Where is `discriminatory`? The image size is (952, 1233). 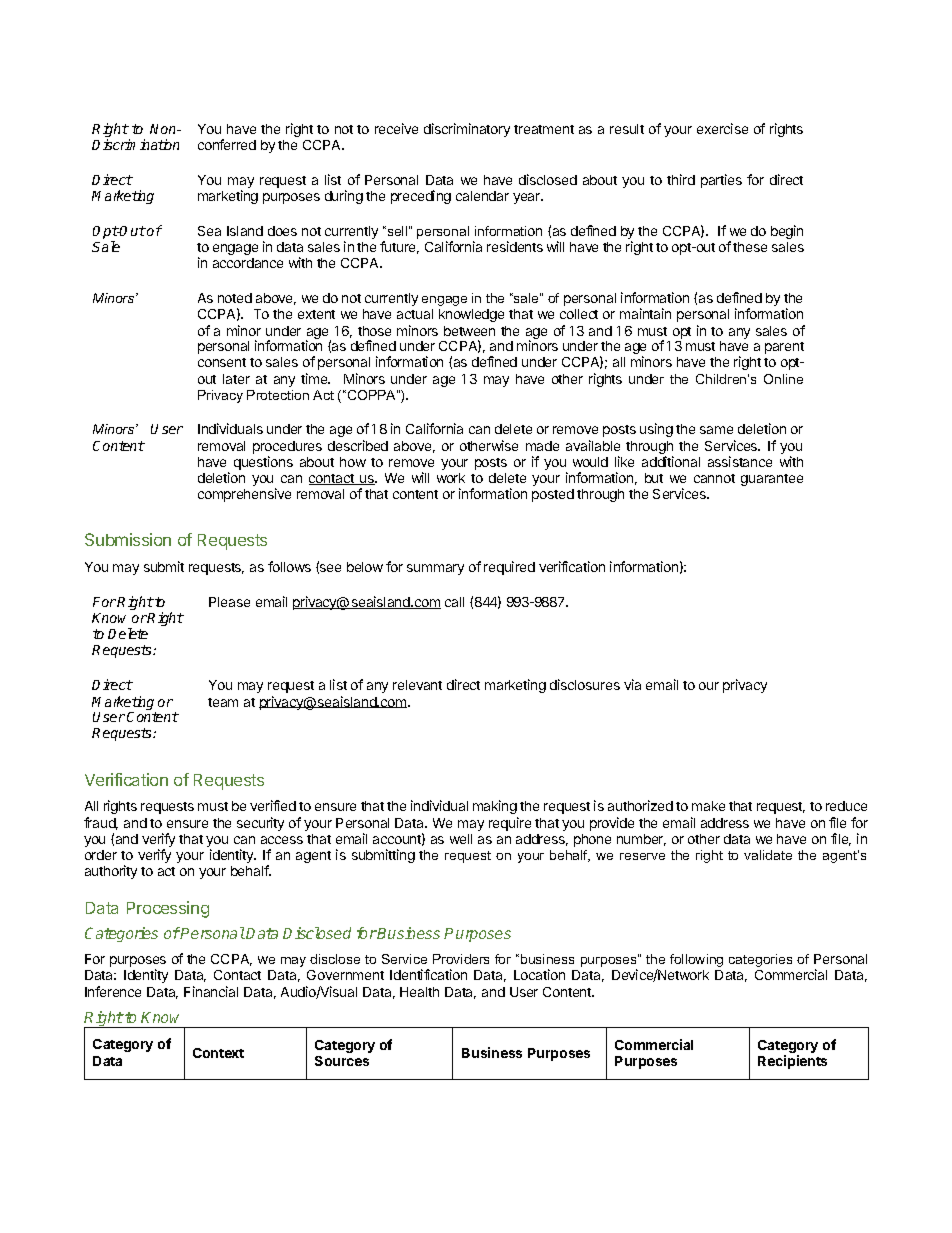 discriminatory is located at coordinates (467, 130).
